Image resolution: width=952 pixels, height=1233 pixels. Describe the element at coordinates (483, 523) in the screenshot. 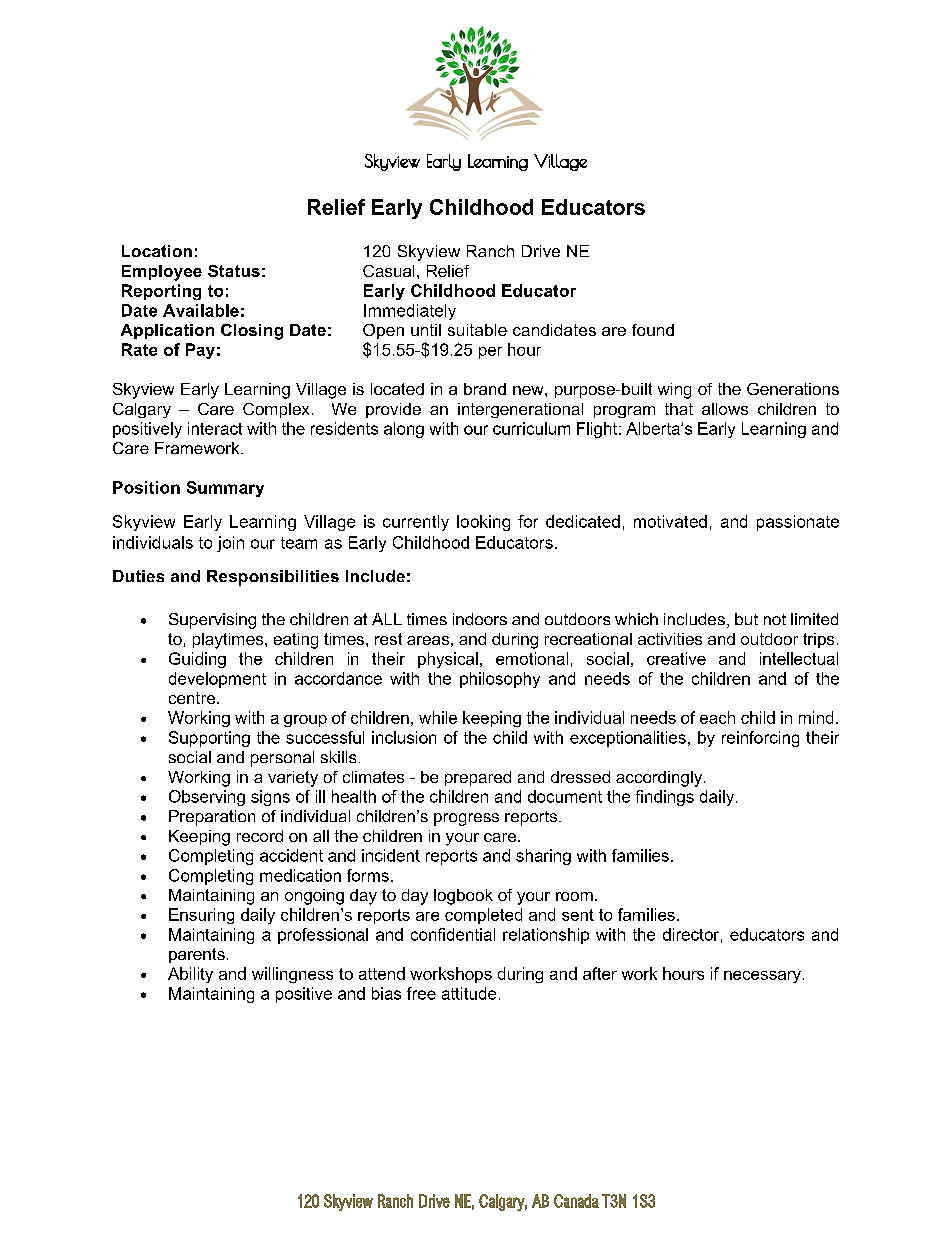

I see `looking` at that location.
